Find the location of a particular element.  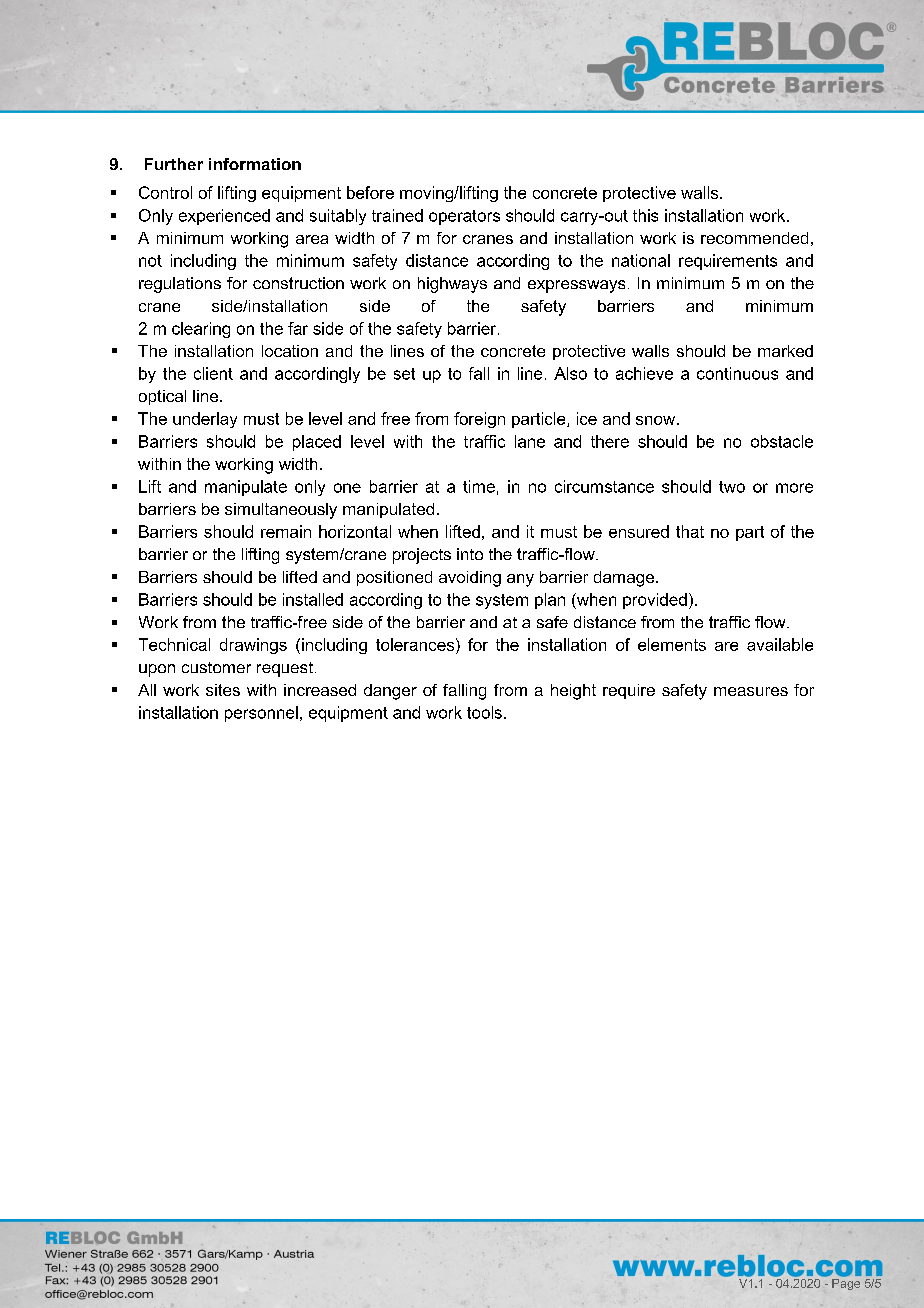

clearing is located at coordinates (201, 330).
